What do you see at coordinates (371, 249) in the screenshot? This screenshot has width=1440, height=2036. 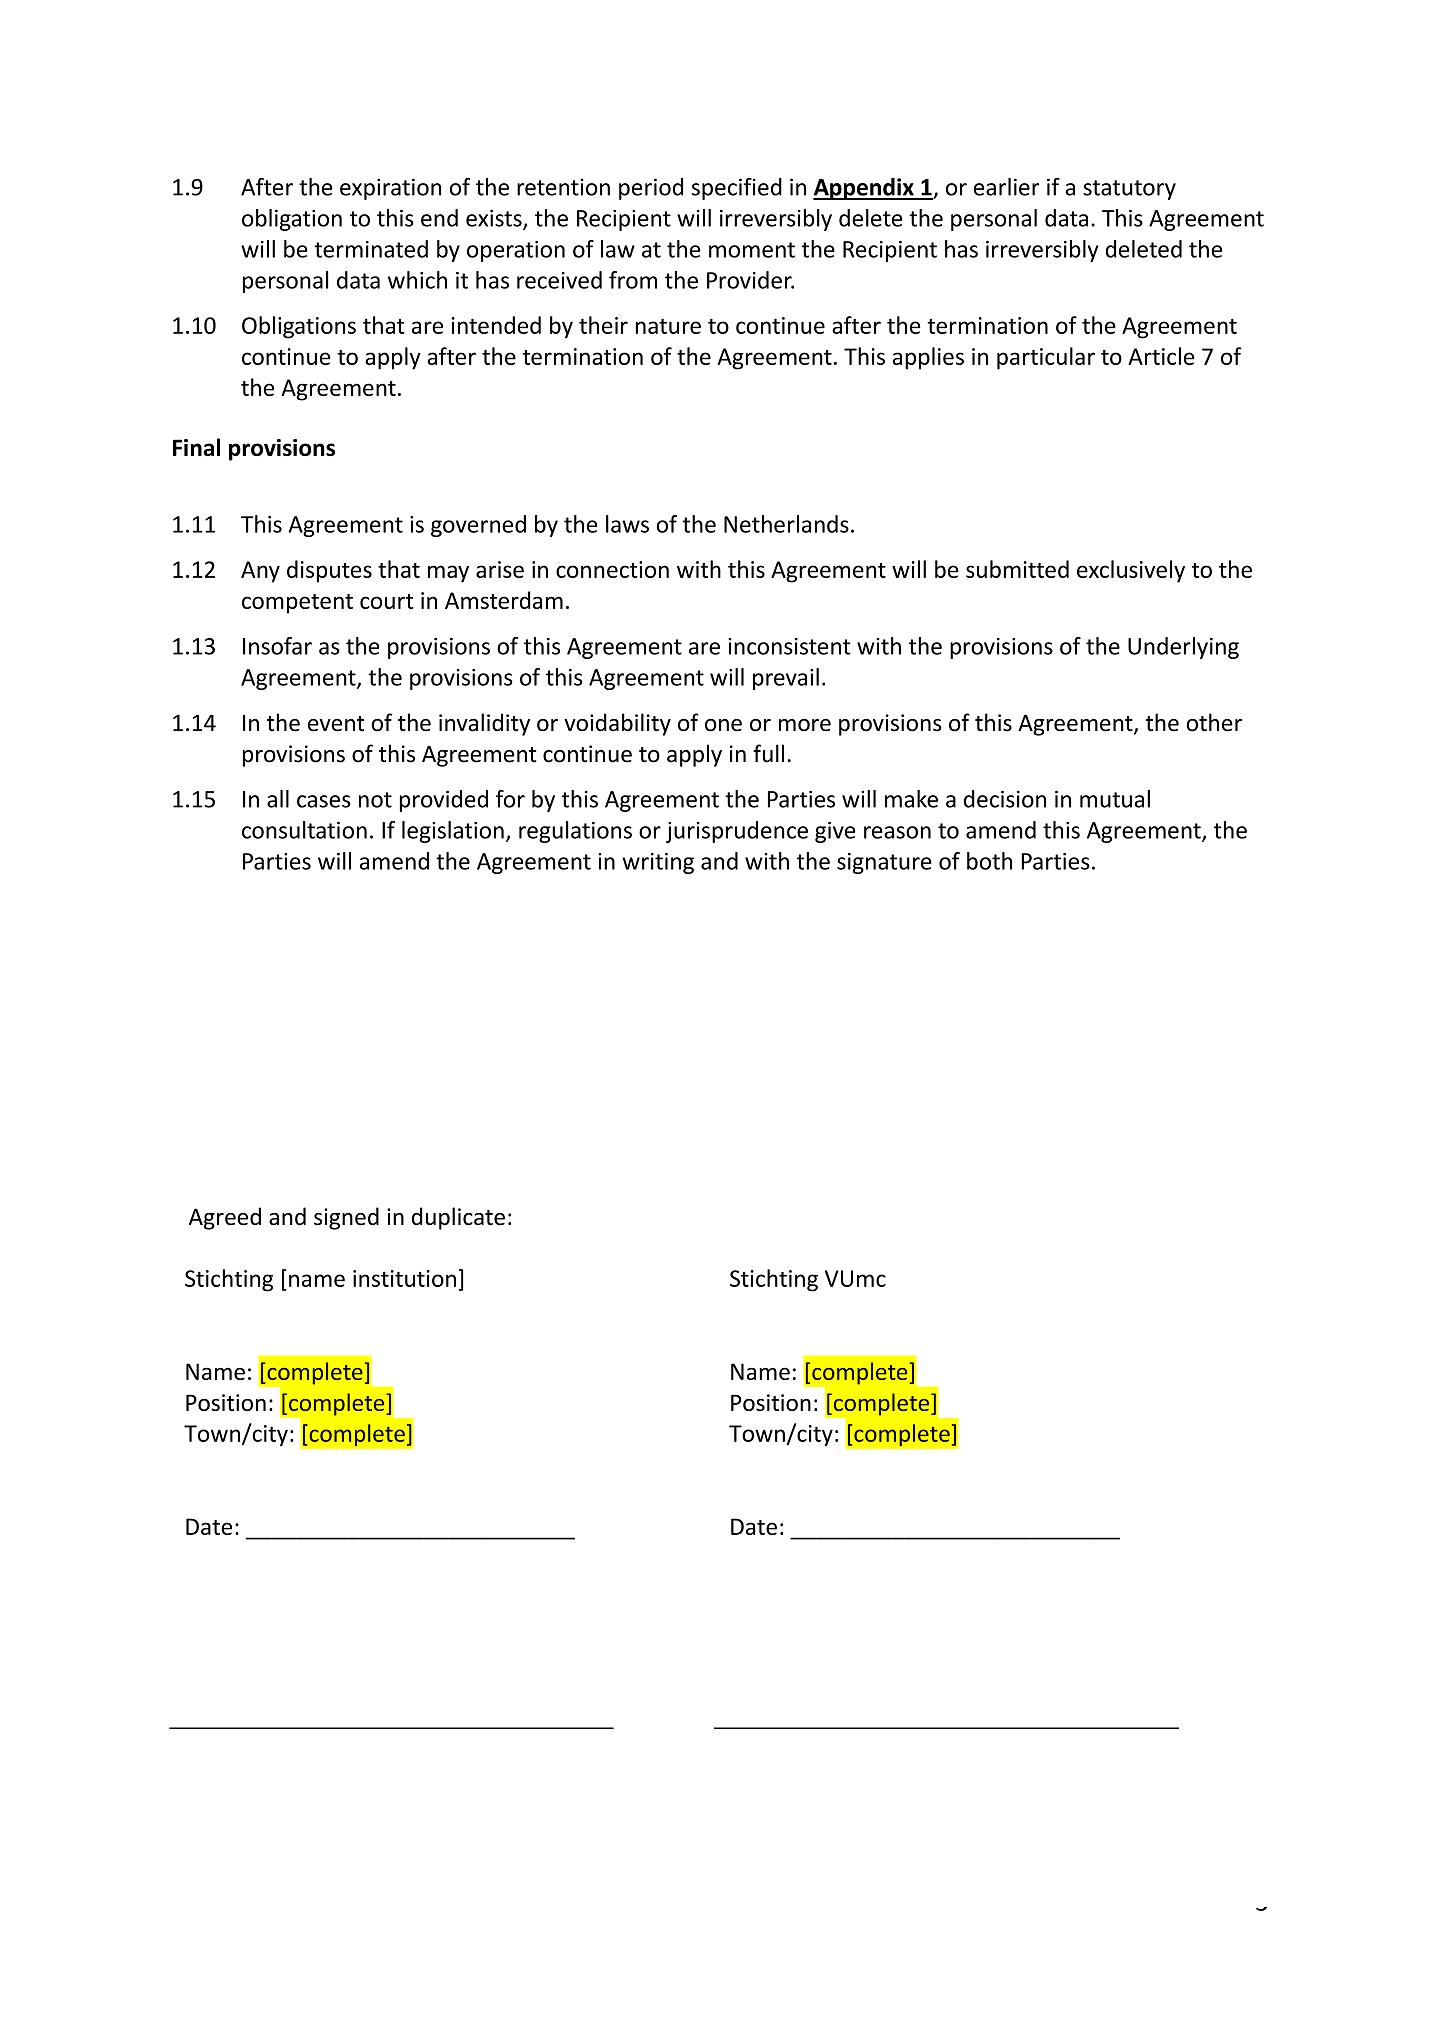 I see `terminated` at bounding box center [371, 249].
